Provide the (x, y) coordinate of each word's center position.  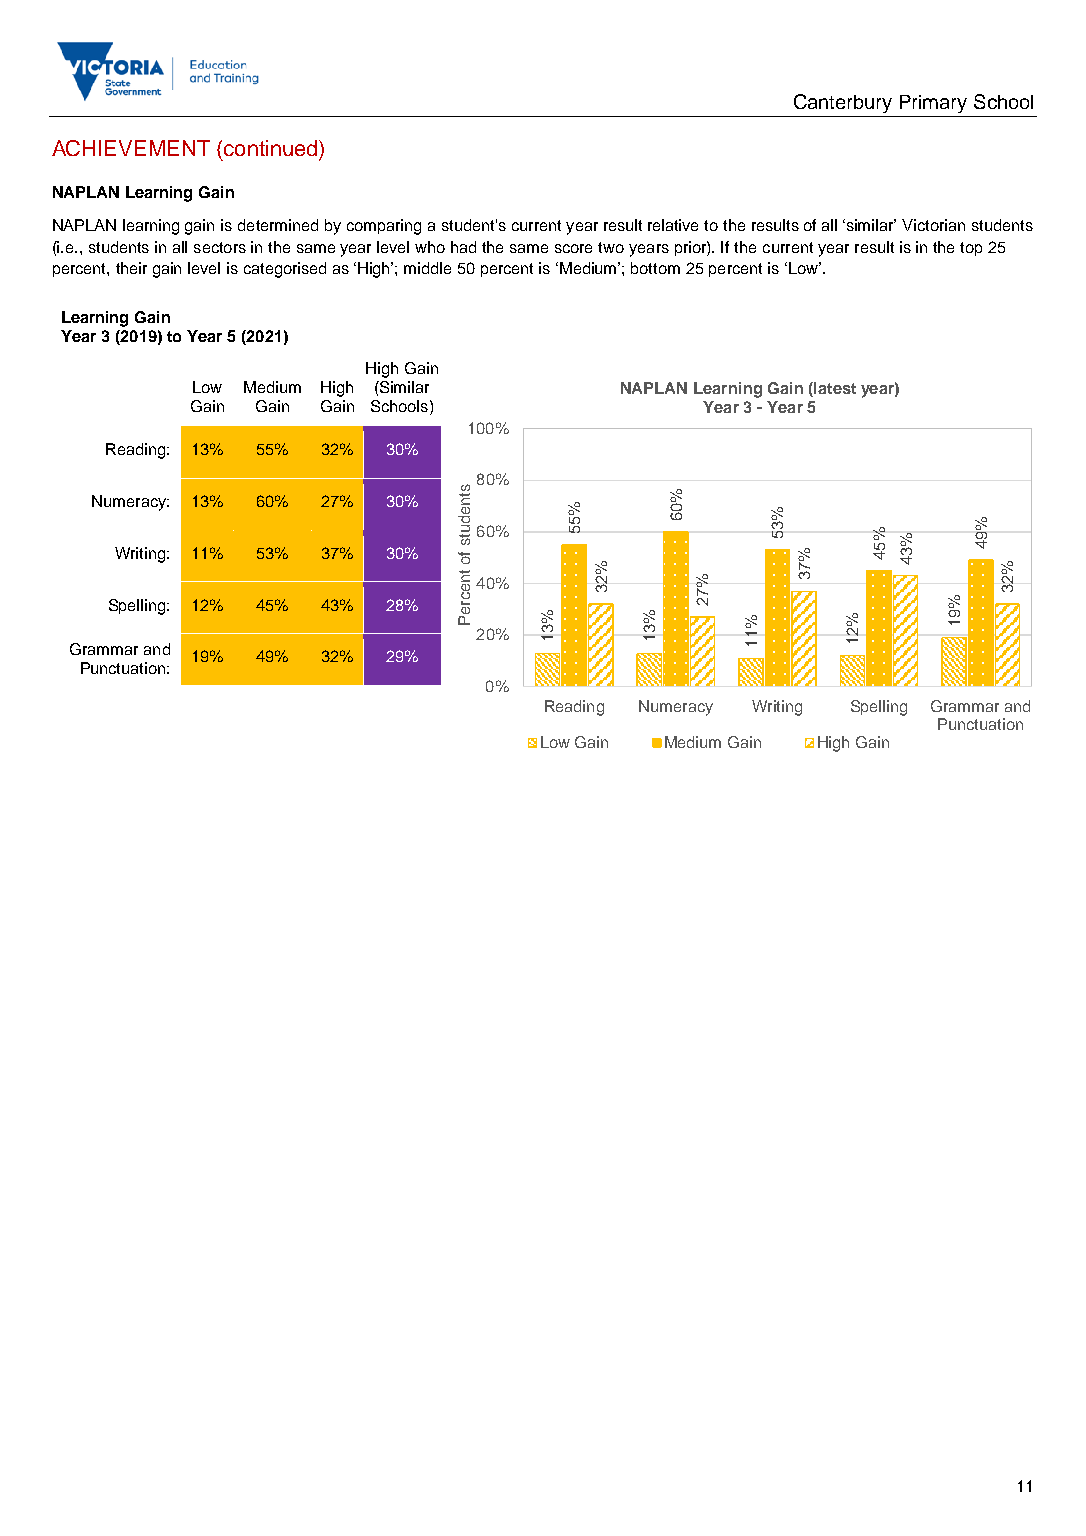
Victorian (933, 225)
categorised (285, 270)
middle (427, 268)
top (971, 249)
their (131, 268)
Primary (933, 104)
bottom (655, 268)
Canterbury (843, 103)
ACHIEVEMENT (131, 148)
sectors (220, 247)
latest (834, 389)
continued (272, 148)
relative (673, 225)
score (573, 248)
